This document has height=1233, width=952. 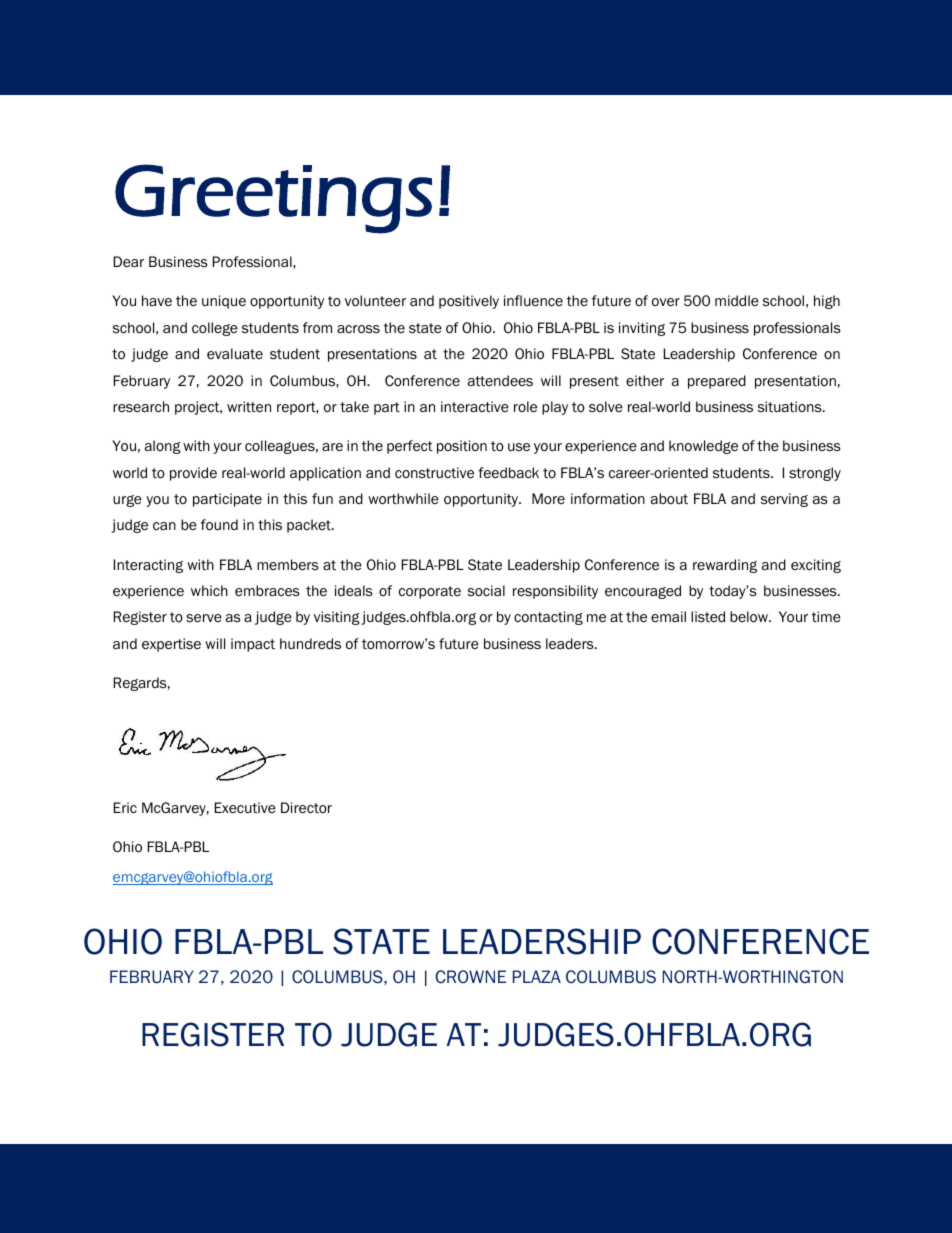 What do you see at coordinates (273, 199) in the document?
I see `Greetings` at bounding box center [273, 199].
